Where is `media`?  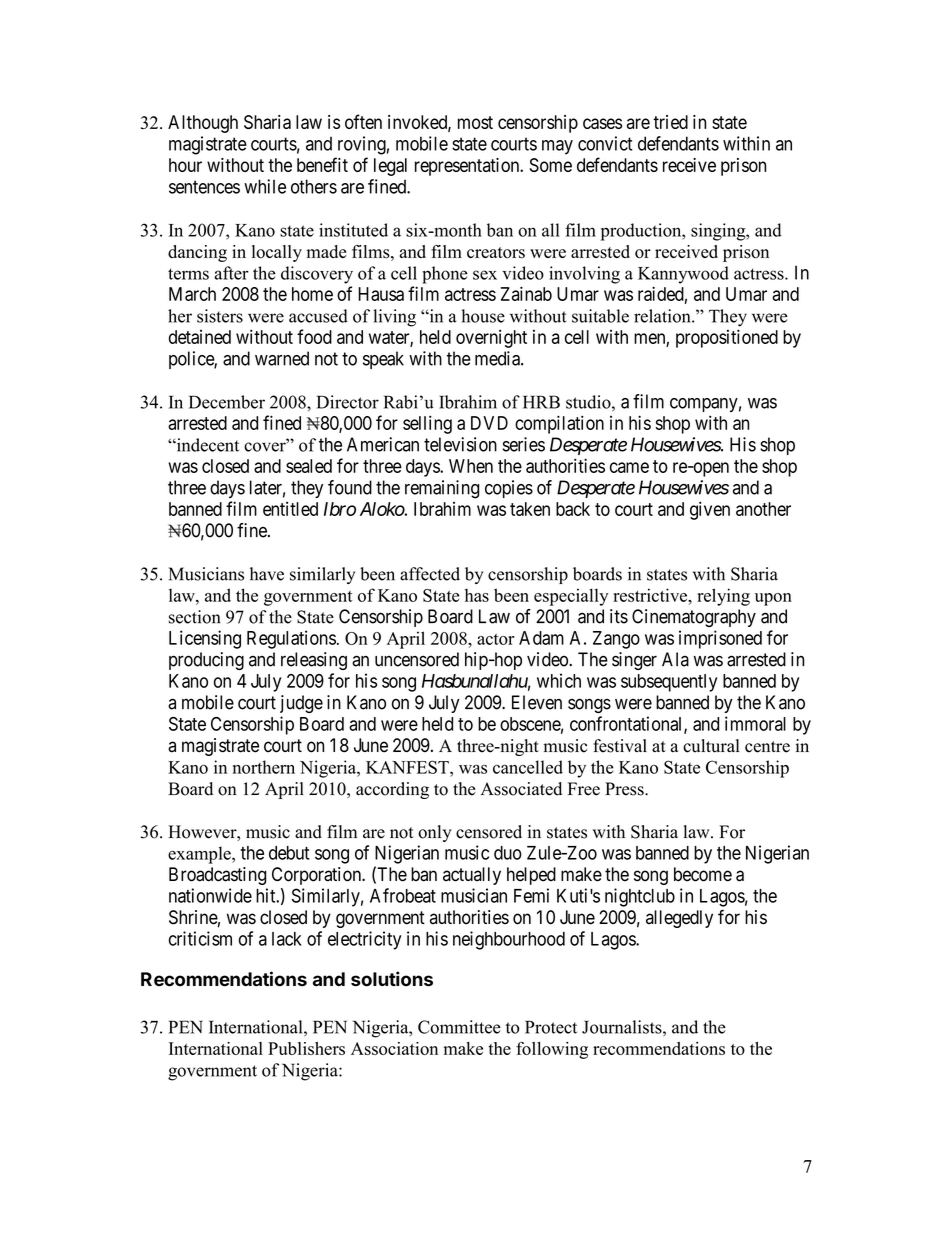 media is located at coordinates (498, 358).
